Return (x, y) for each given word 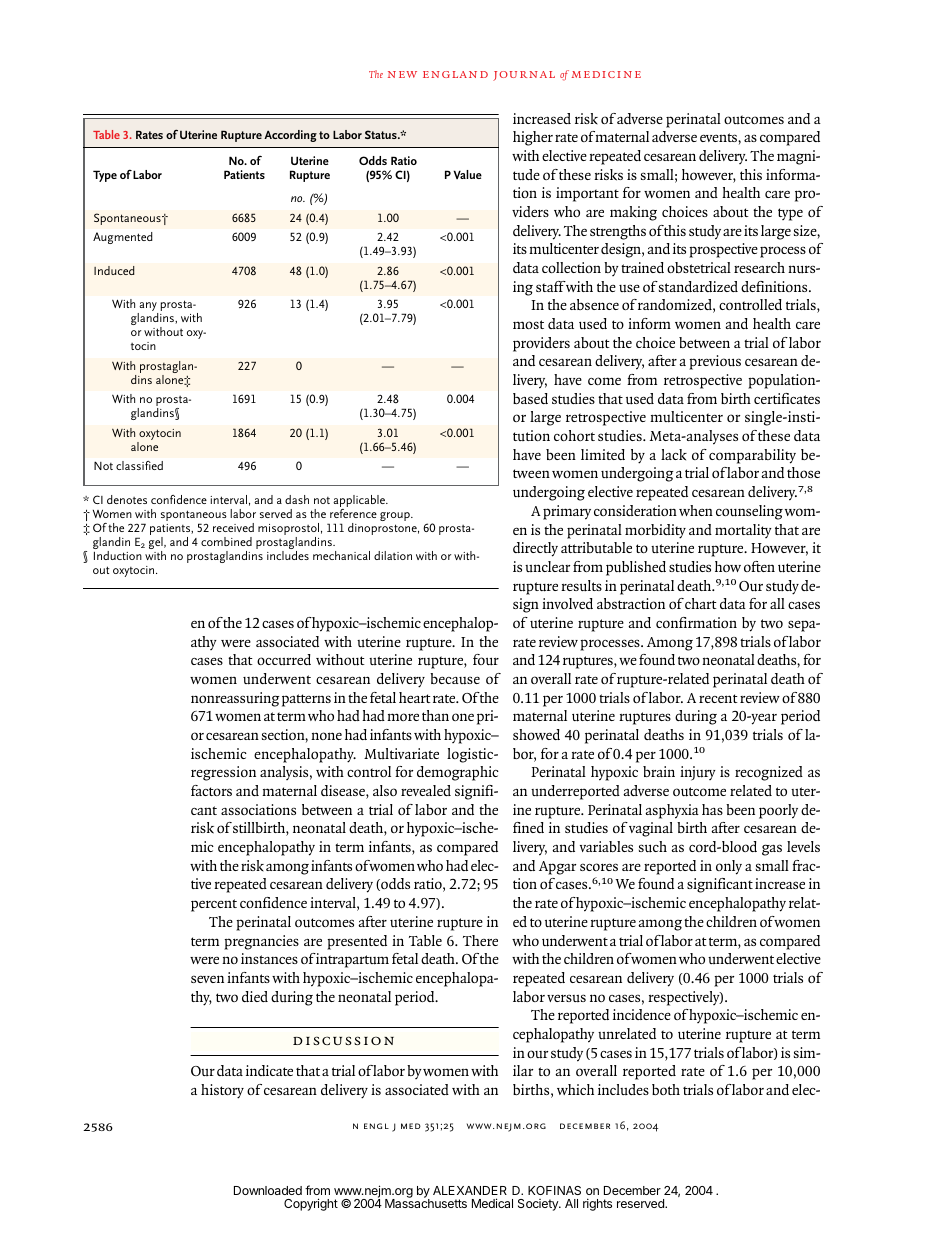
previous (715, 362)
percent (214, 905)
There (480, 940)
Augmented (123, 238)
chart (701, 603)
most (528, 324)
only (729, 867)
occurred (284, 659)
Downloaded (268, 1190)
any (148, 308)
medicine (606, 74)
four (486, 660)
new (402, 74)
